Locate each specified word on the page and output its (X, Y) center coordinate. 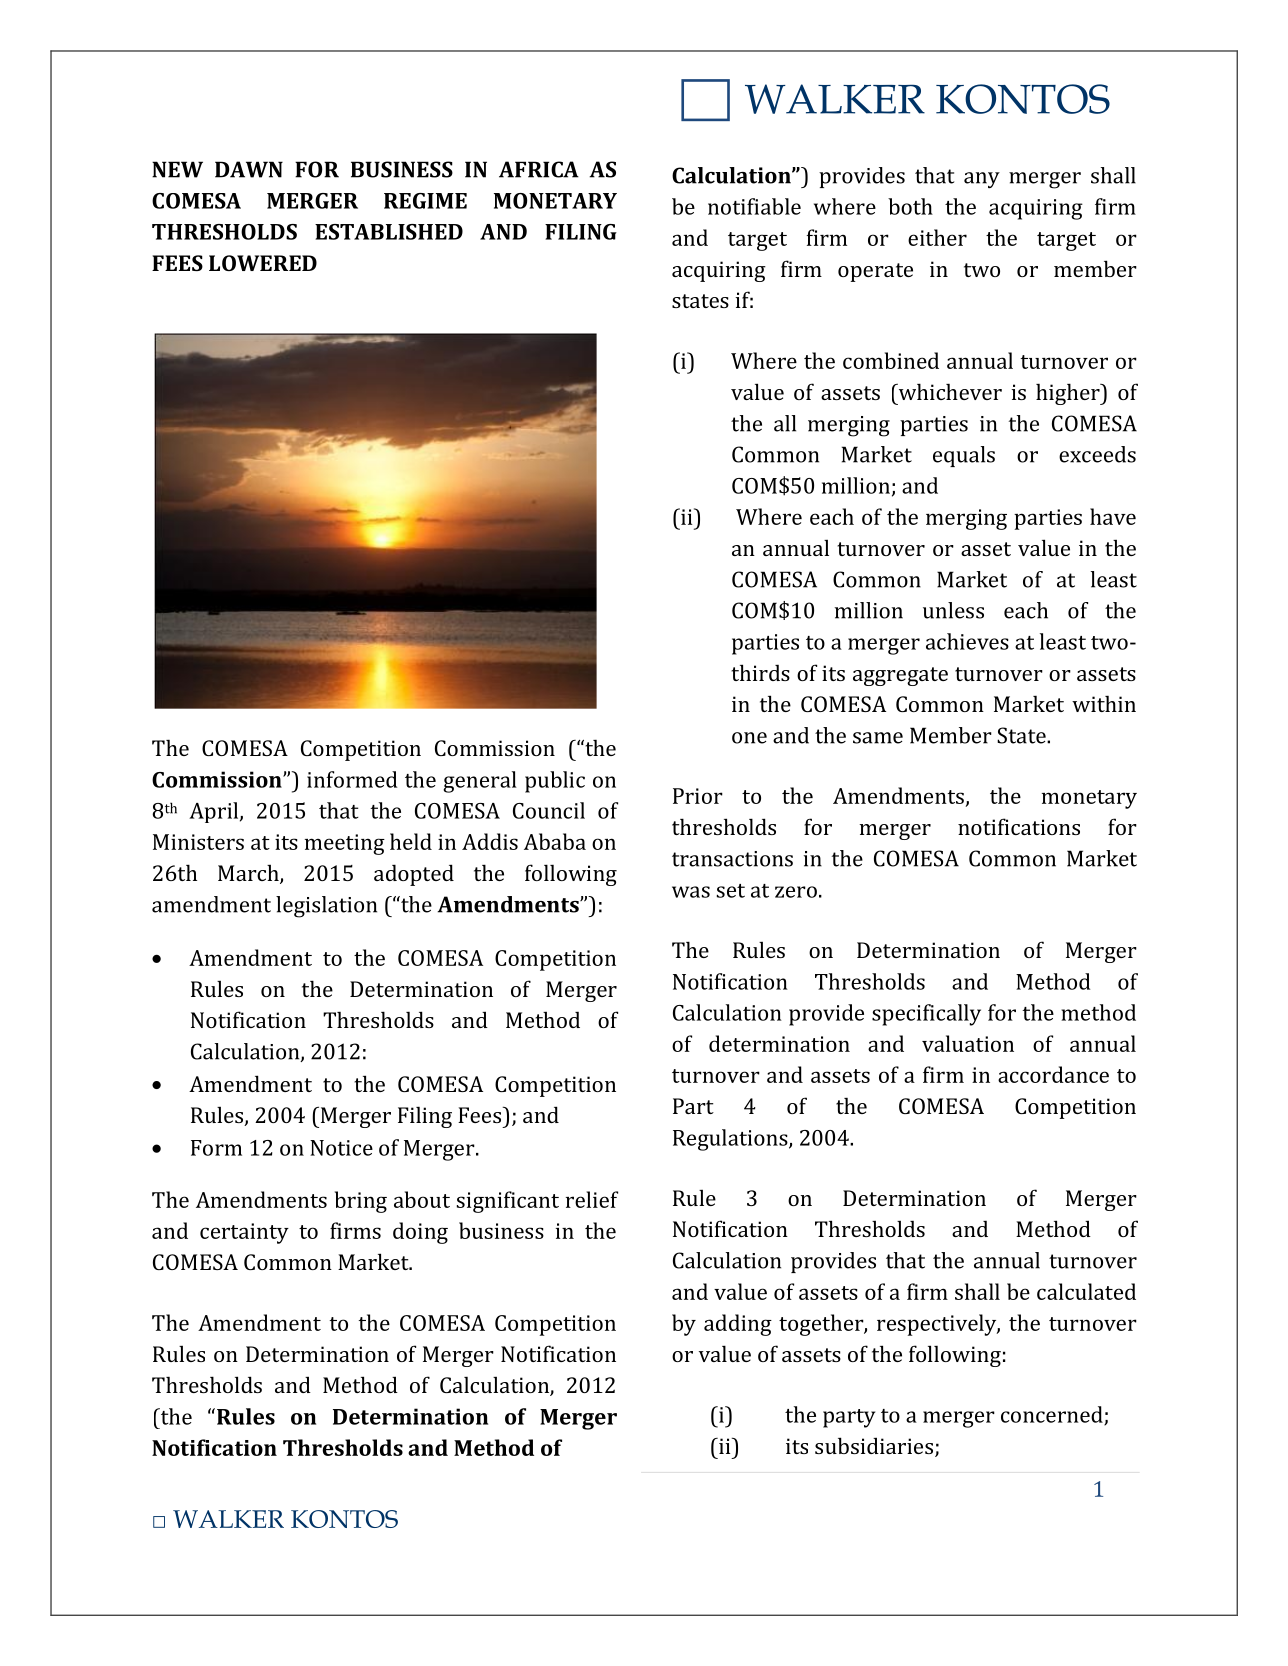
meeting (345, 844)
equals (964, 456)
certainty (244, 1233)
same (878, 738)
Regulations (731, 1140)
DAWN (249, 169)
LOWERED (263, 263)
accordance (1053, 1074)
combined (891, 360)
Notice (341, 1148)
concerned (1053, 1415)
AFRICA (539, 169)
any (982, 180)
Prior (698, 796)
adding (738, 1325)
